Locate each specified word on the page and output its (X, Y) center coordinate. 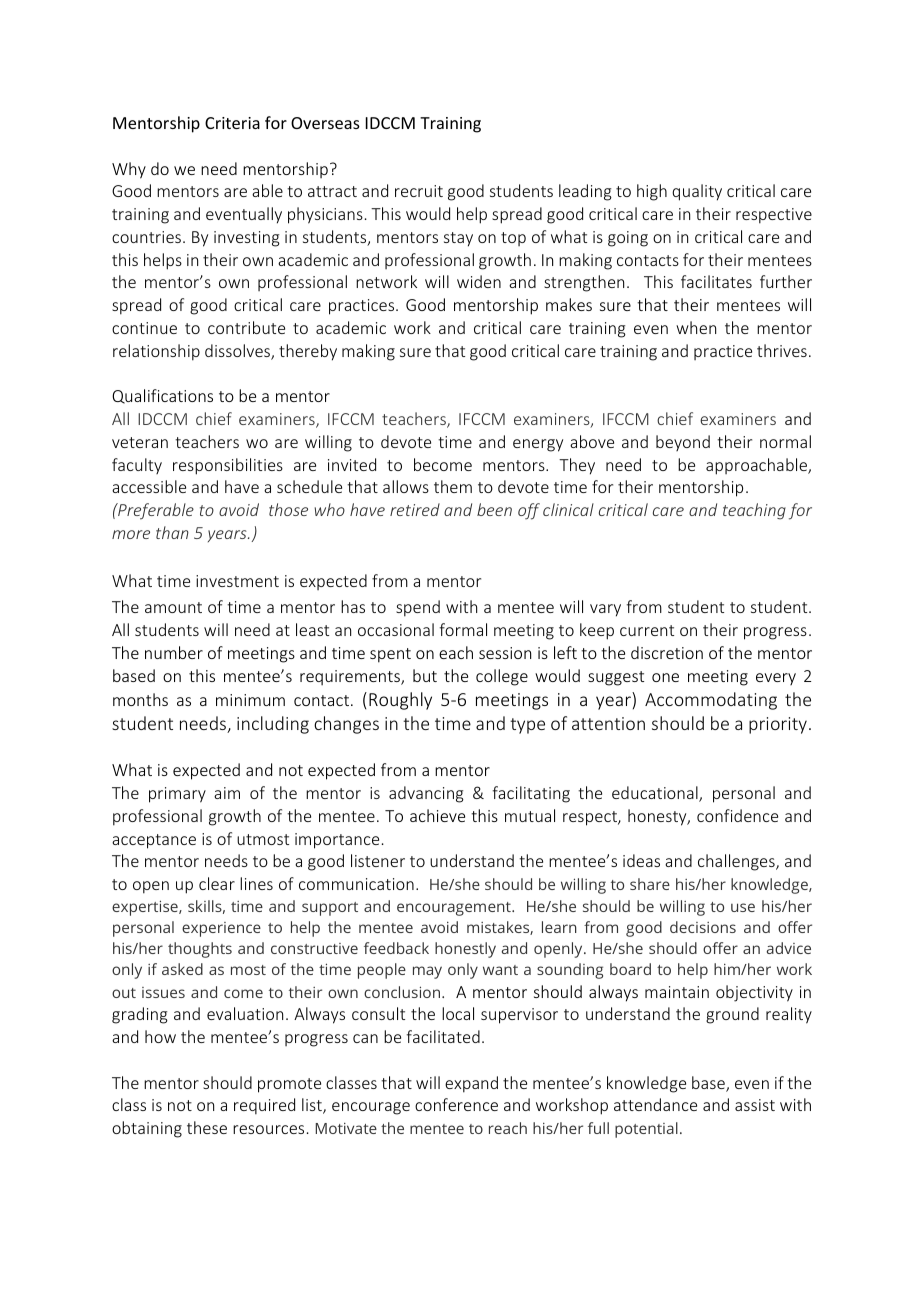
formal (463, 629)
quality (697, 192)
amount (173, 607)
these (207, 1127)
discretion (667, 652)
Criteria (232, 123)
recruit (419, 191)
